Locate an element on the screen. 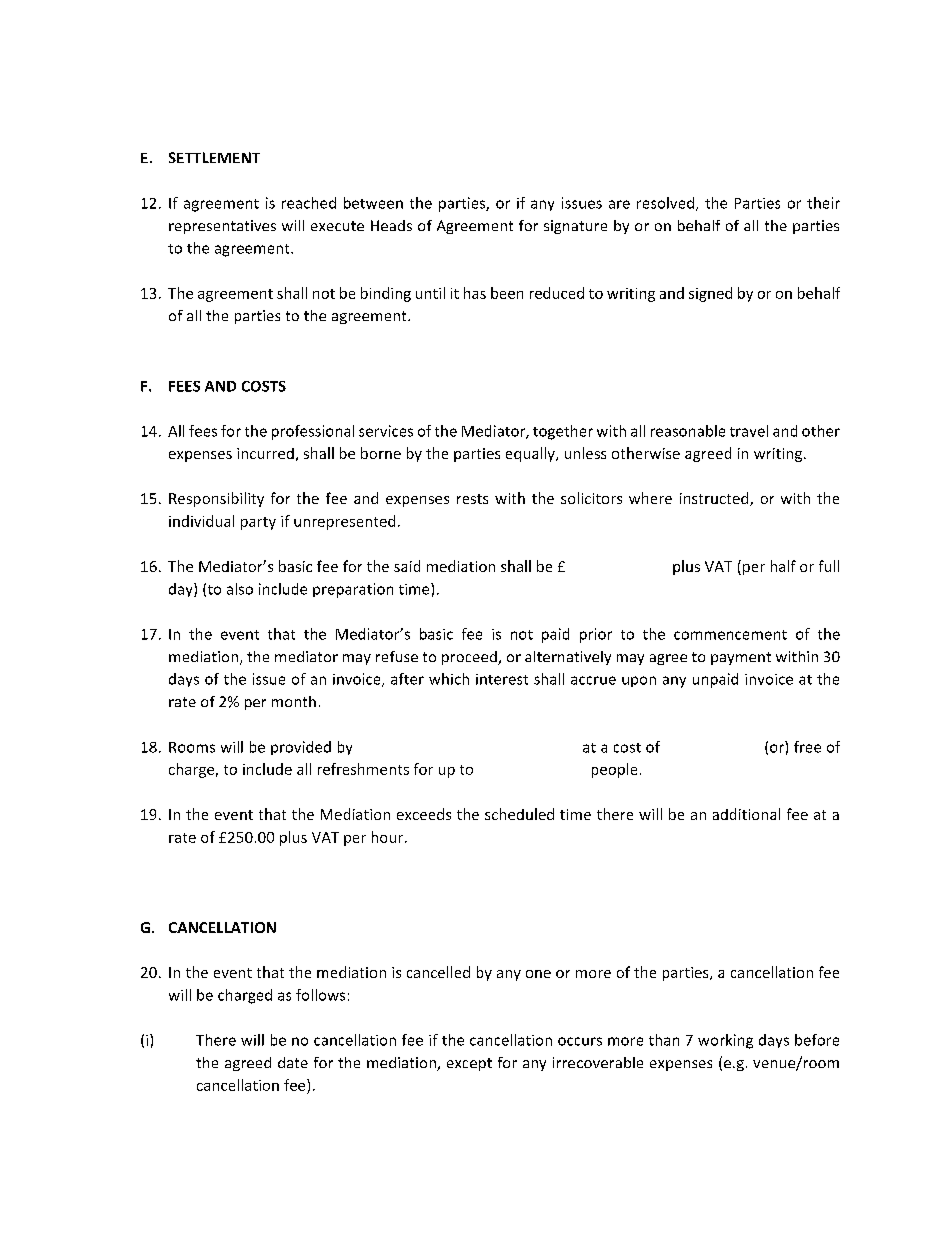 The image size is (952, 1233). also is located at coordinates (240, 589).
